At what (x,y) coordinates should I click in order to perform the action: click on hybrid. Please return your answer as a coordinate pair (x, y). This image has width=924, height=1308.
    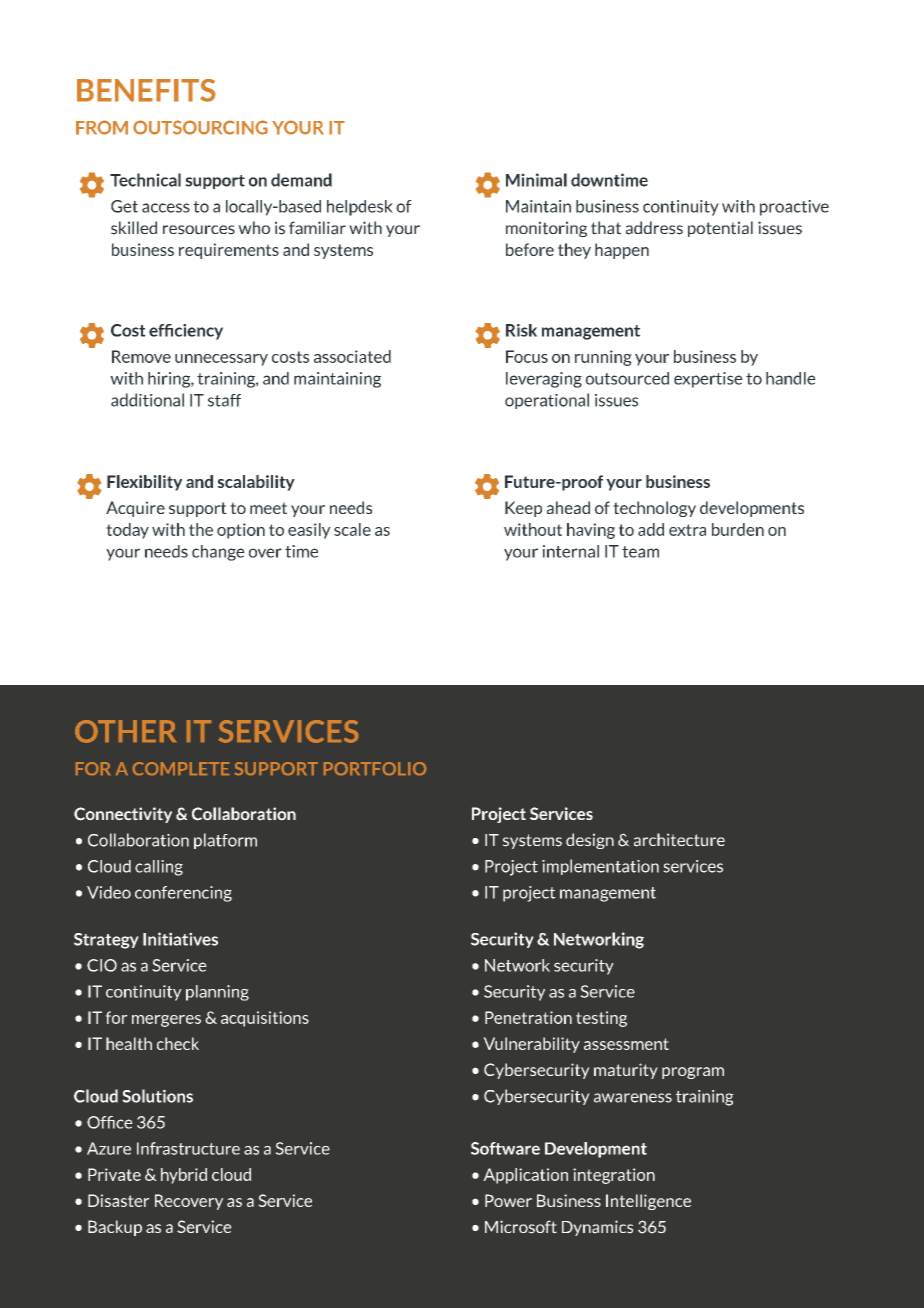
    Looking at the image, I should click on (184, 1176).
